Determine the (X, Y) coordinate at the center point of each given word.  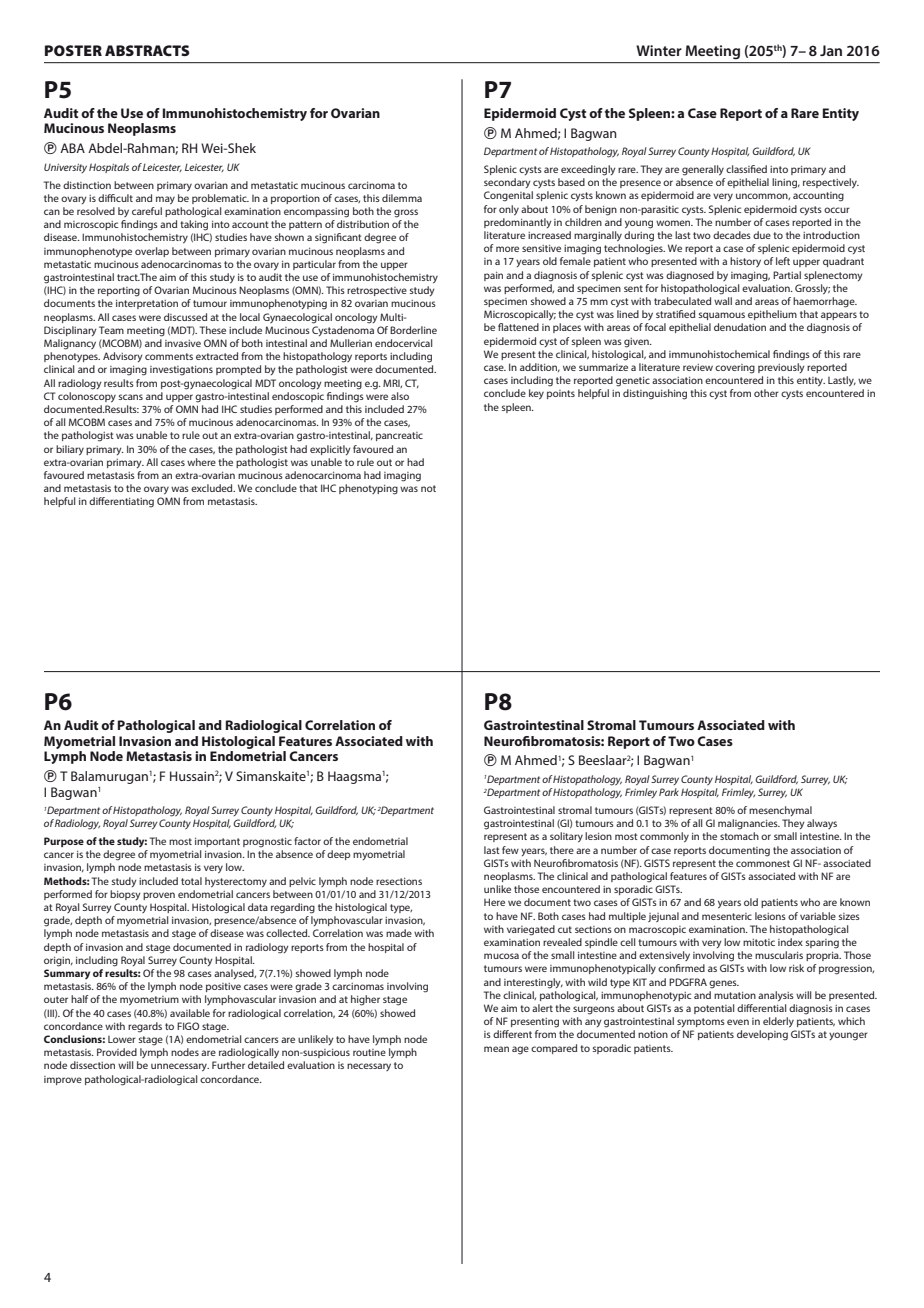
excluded (213, 488)
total (191, 881)
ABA (72, 148)
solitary (566, 837)
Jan (831, 50)
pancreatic (399, 436)
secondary (507, 183)
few (510, 850)
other (766, 393)
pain (493, 276)
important (217, 842)
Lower (122, 1039)
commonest (763, 863)
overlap (152, 252)
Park (669, 792)
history (745, 262)
